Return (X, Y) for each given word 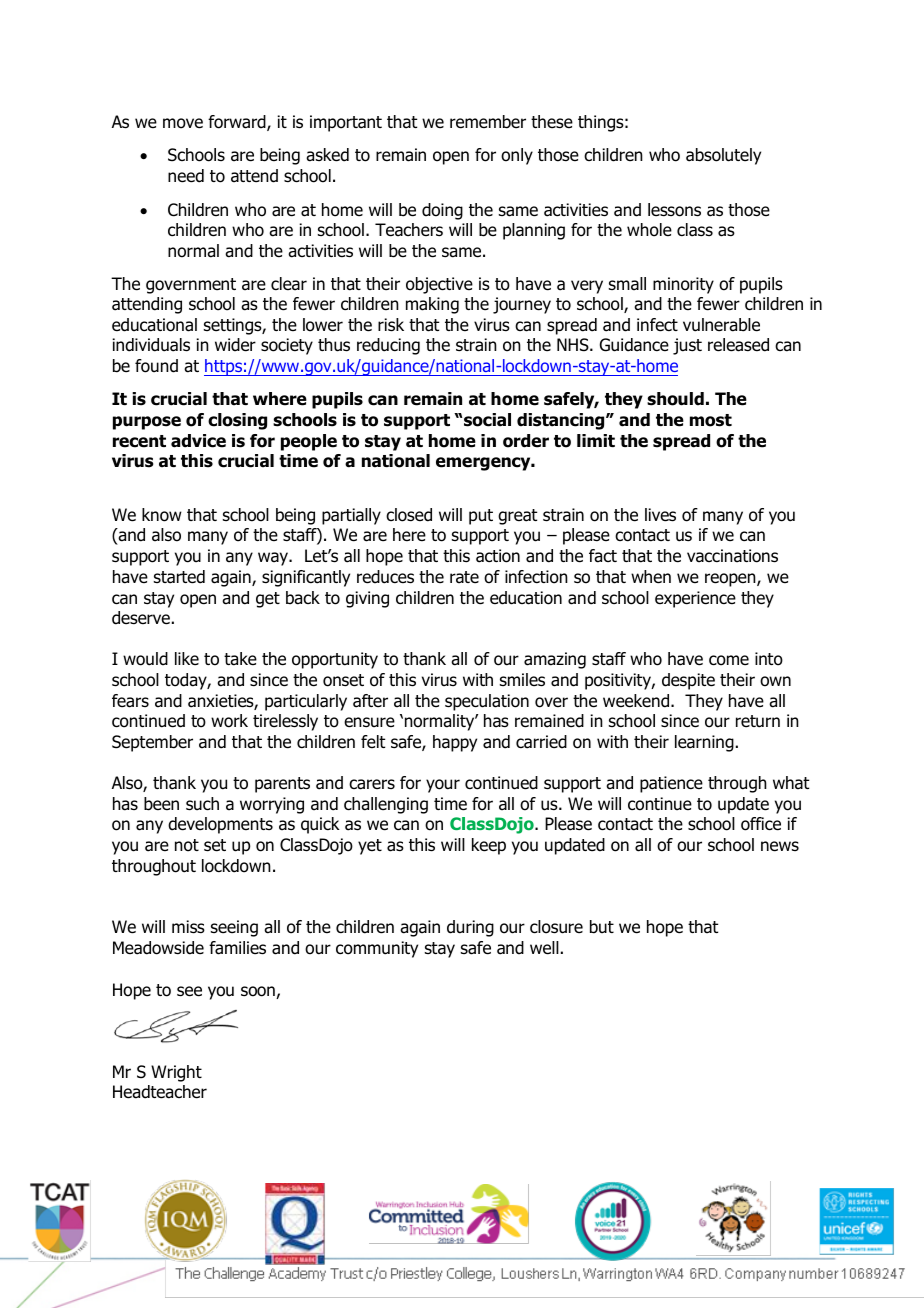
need (186, 176)
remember (488, 122)
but (602, 927)
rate (464, 577)
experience (695, 599)
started (179, 577)
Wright (176, 1073)
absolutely (723, 156)
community (377, 949)
